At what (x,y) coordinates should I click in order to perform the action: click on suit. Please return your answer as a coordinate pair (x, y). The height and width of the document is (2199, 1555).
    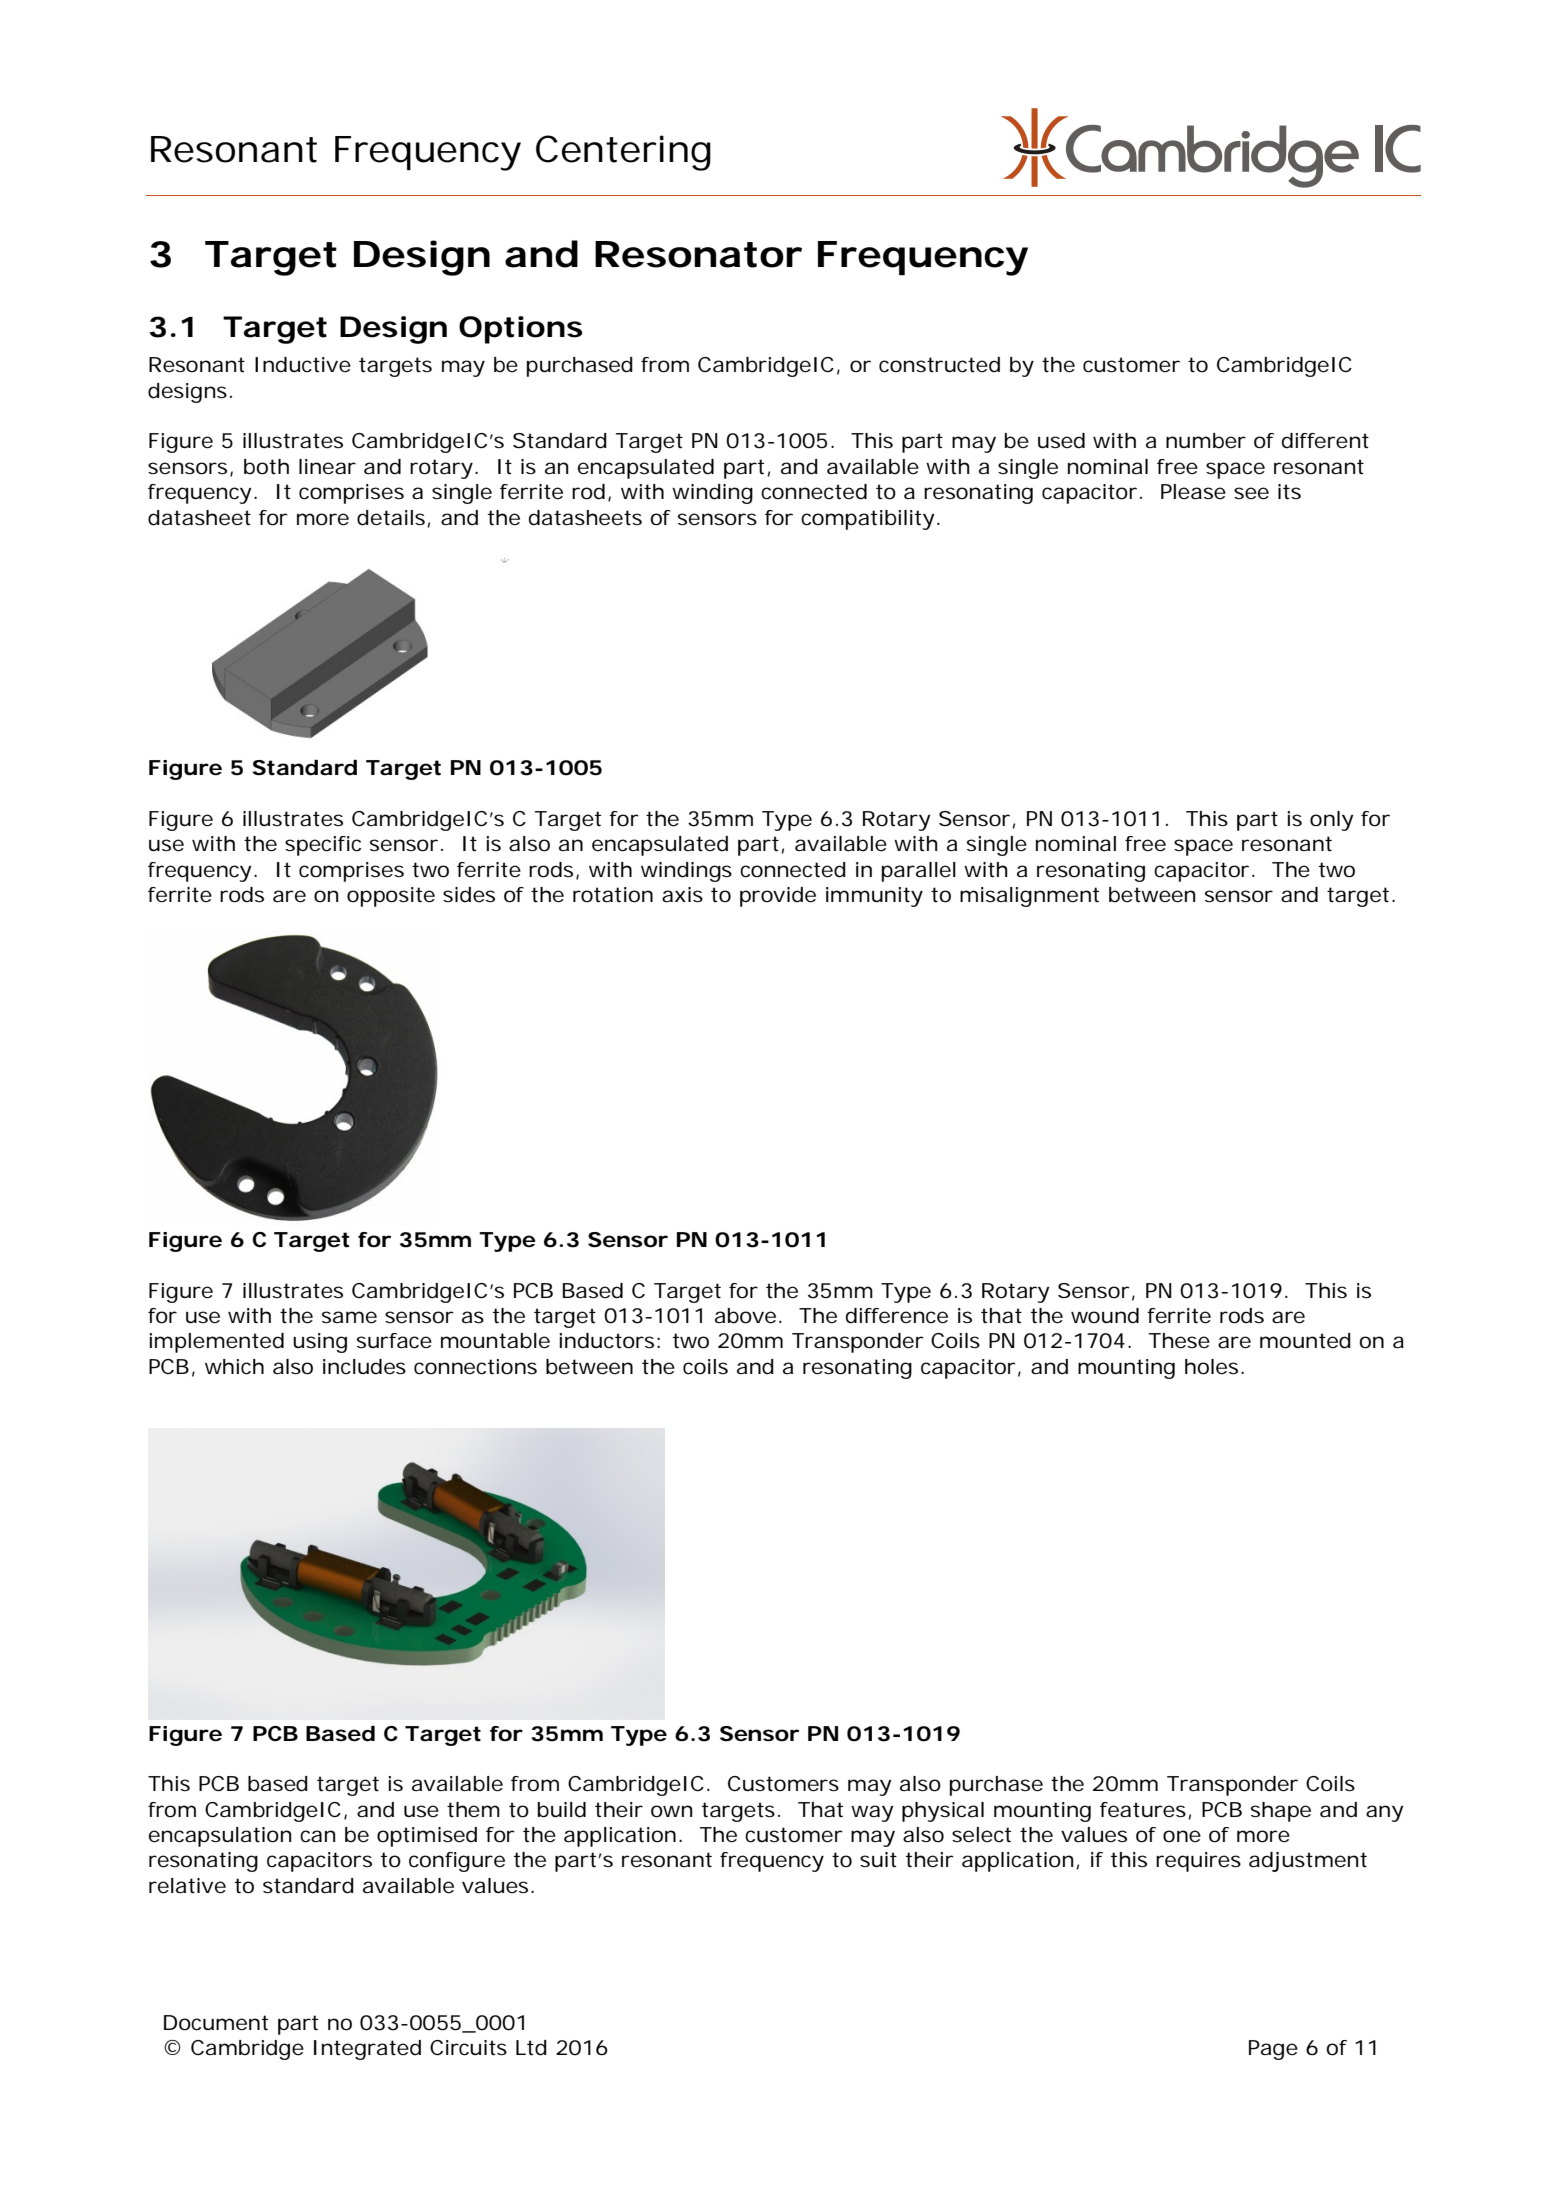
    Looking at the image, I should click on (878, 1860).
